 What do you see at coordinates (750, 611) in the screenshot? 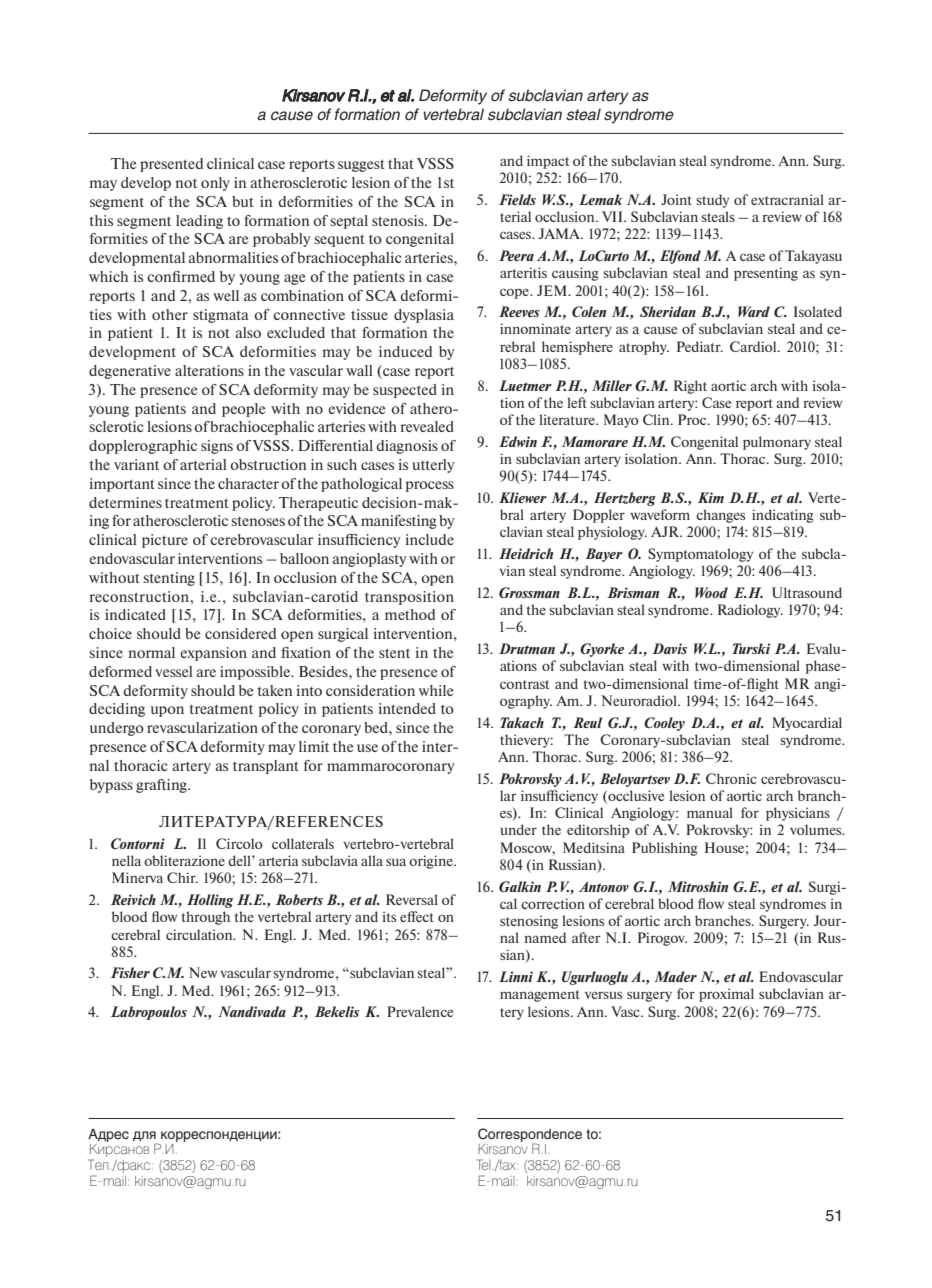
I see `Radiology` at bounding box center [750, 611].
